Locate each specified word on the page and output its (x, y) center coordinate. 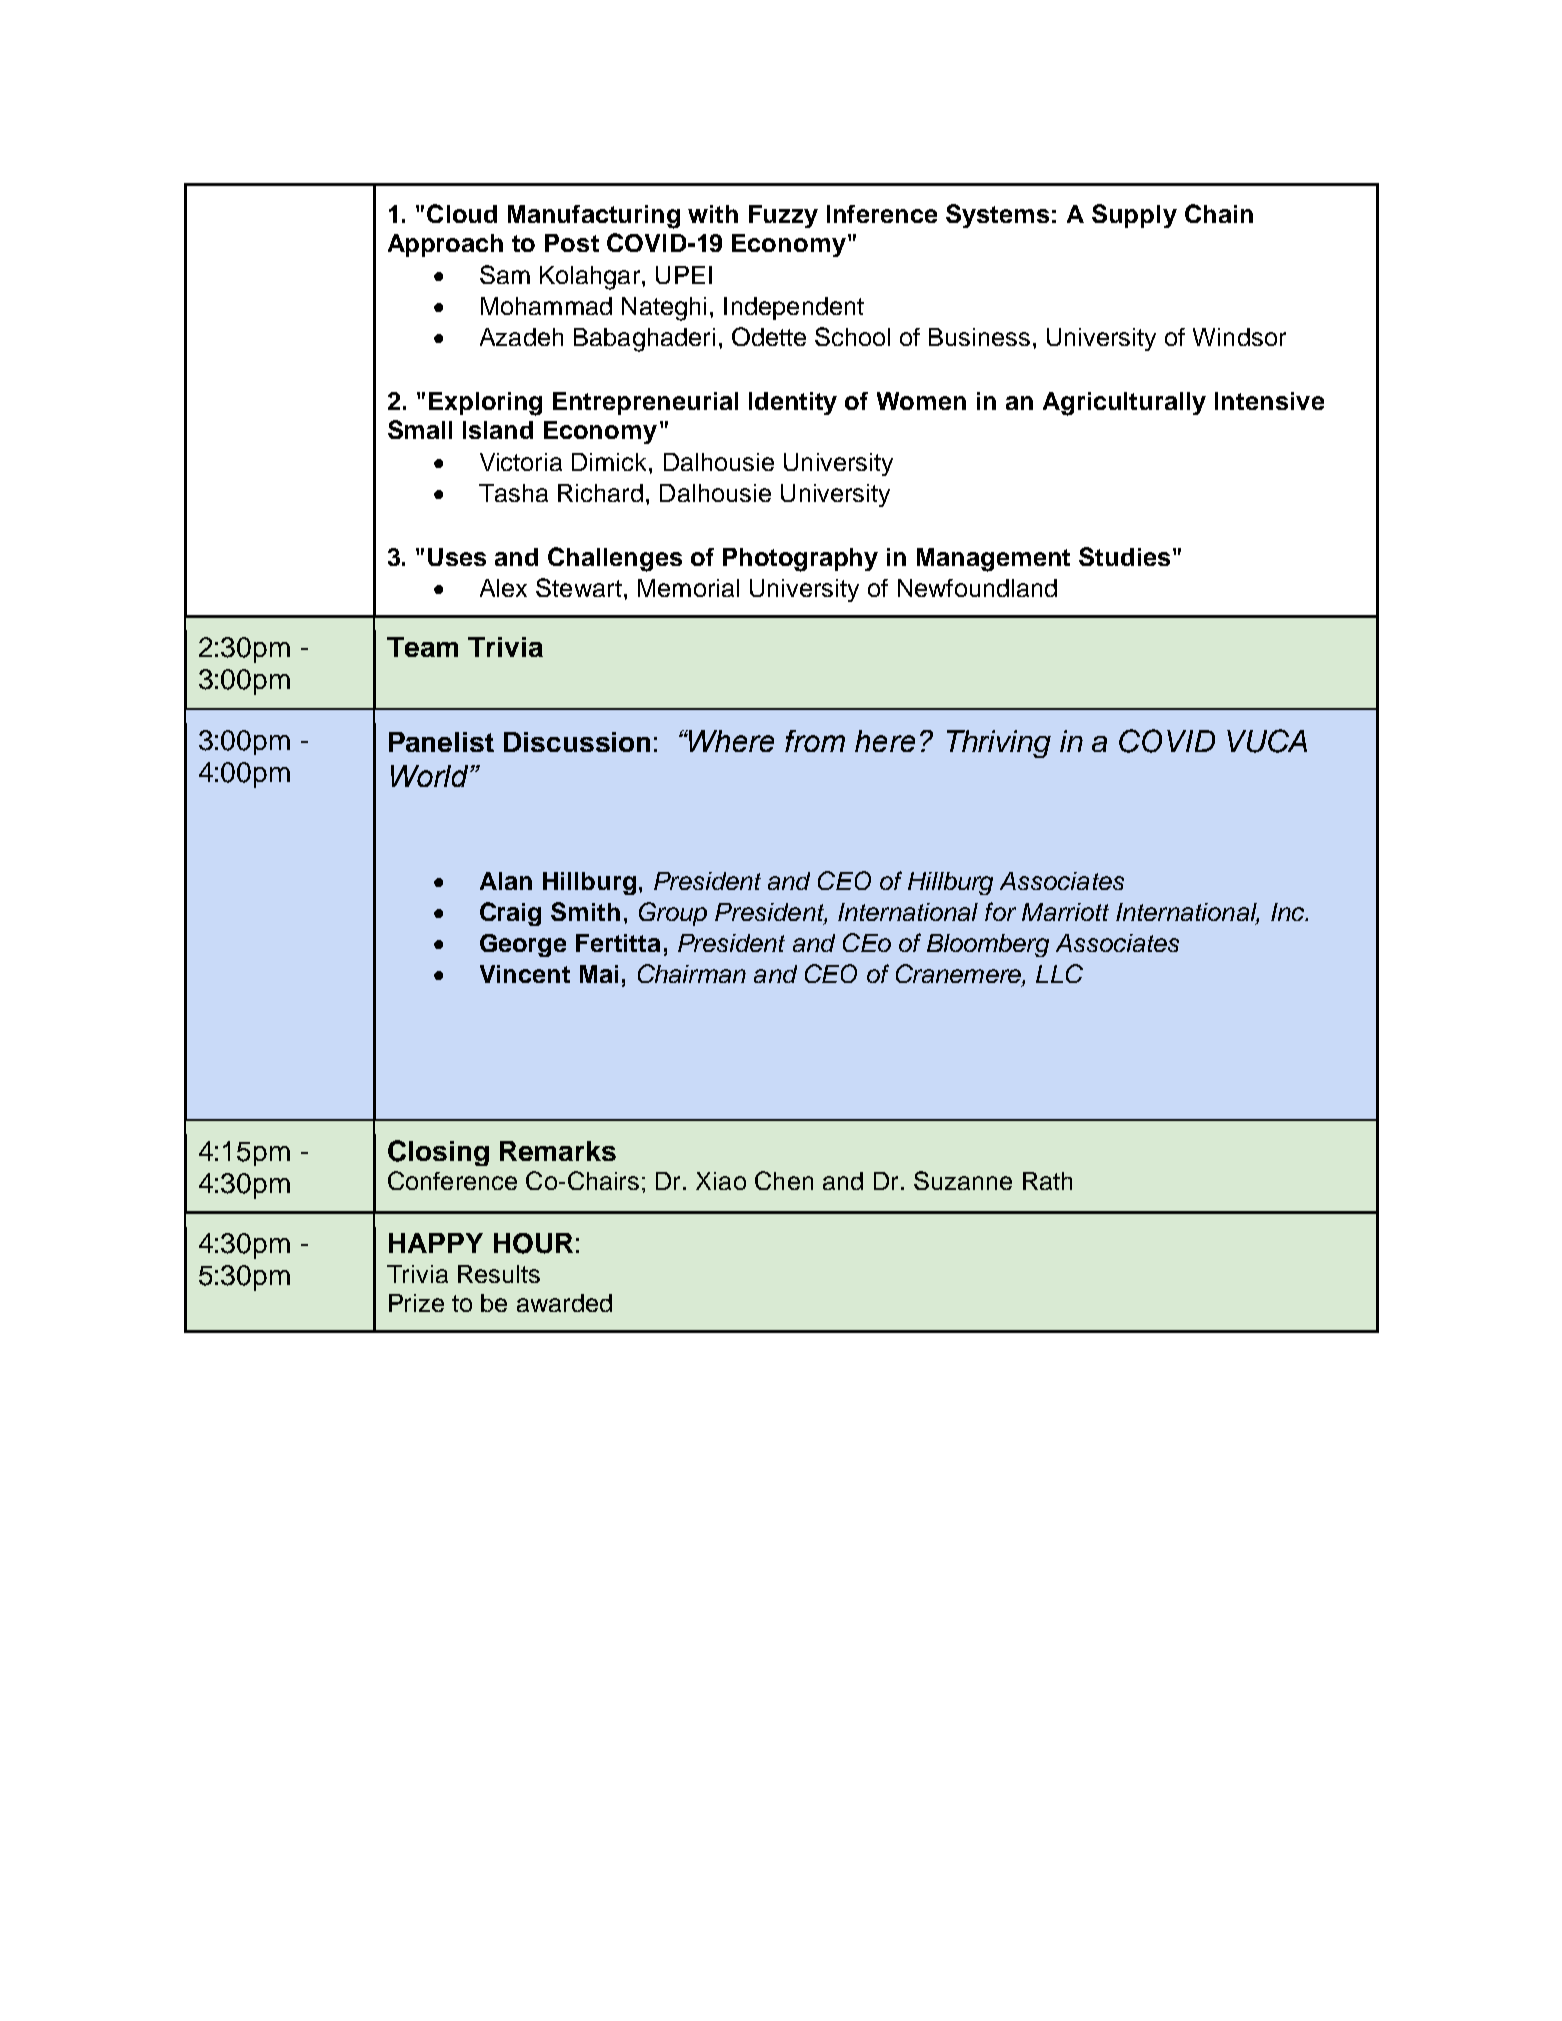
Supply (1134, 216)
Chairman (692, 973)
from (815, 741)
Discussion (577, 742)
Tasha (513, 493)
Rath (1047, 1181)
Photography (800, 560)
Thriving (999, 744)
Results (499, 1274)
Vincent (525, 974)
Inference (882, 214)
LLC (1059, 973)
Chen (784, 1180)
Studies (1124, 556)
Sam (505, 274)
